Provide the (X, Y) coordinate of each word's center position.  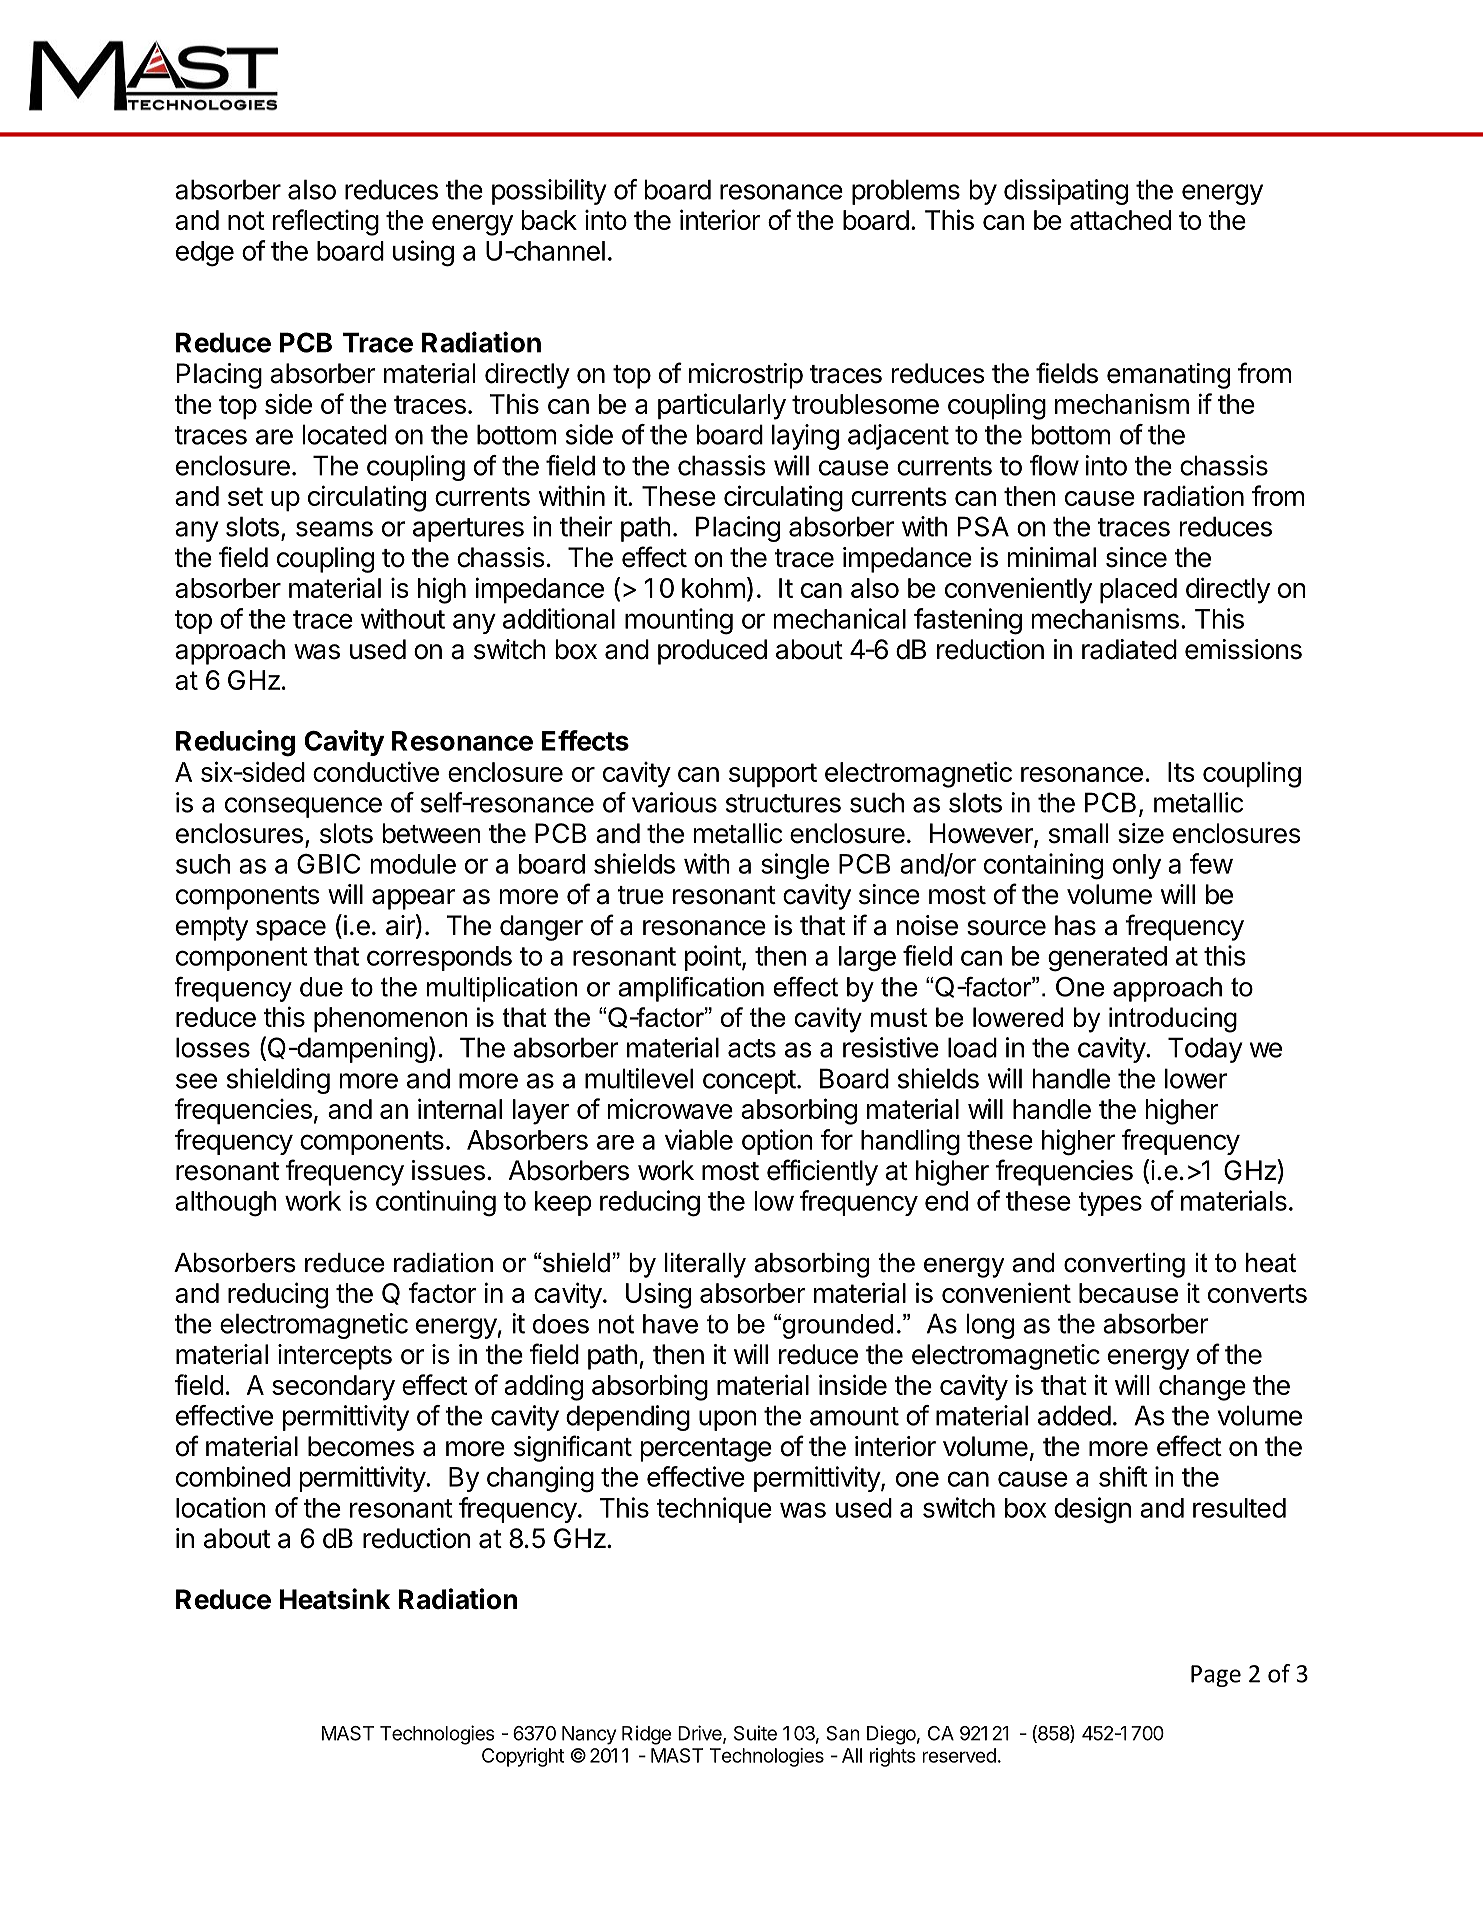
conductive (376, 771)
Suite (755, 1733)
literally (705, 1265)
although (225, 1204)
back (549, 220)
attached (1120, 220)
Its (1181, 772)
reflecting (326, 222)
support (773, 775)
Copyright (523, 1757)
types (1110, 1204)
